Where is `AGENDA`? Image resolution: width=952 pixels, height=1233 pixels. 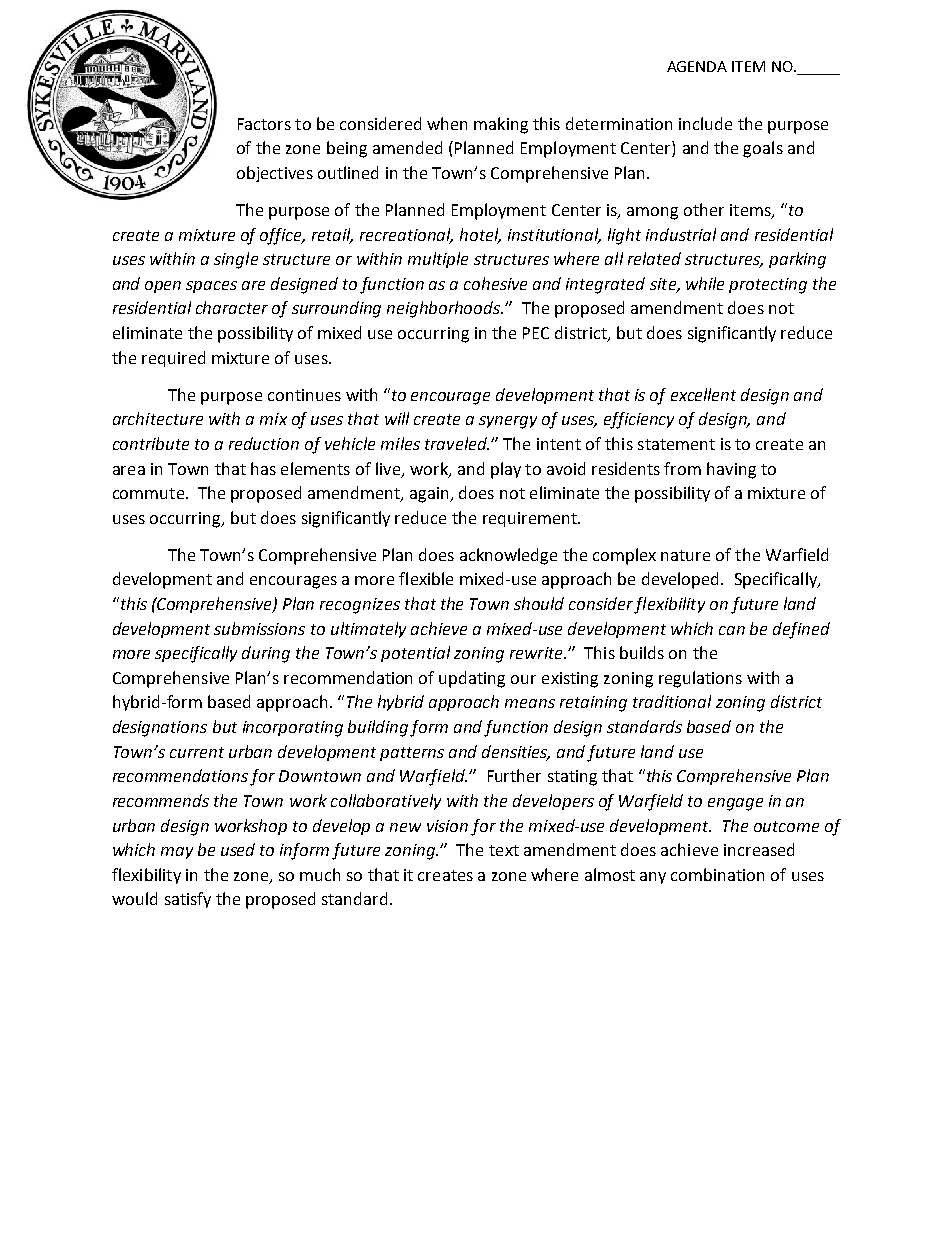 AGENDA is located at coordinates (697, 66).
